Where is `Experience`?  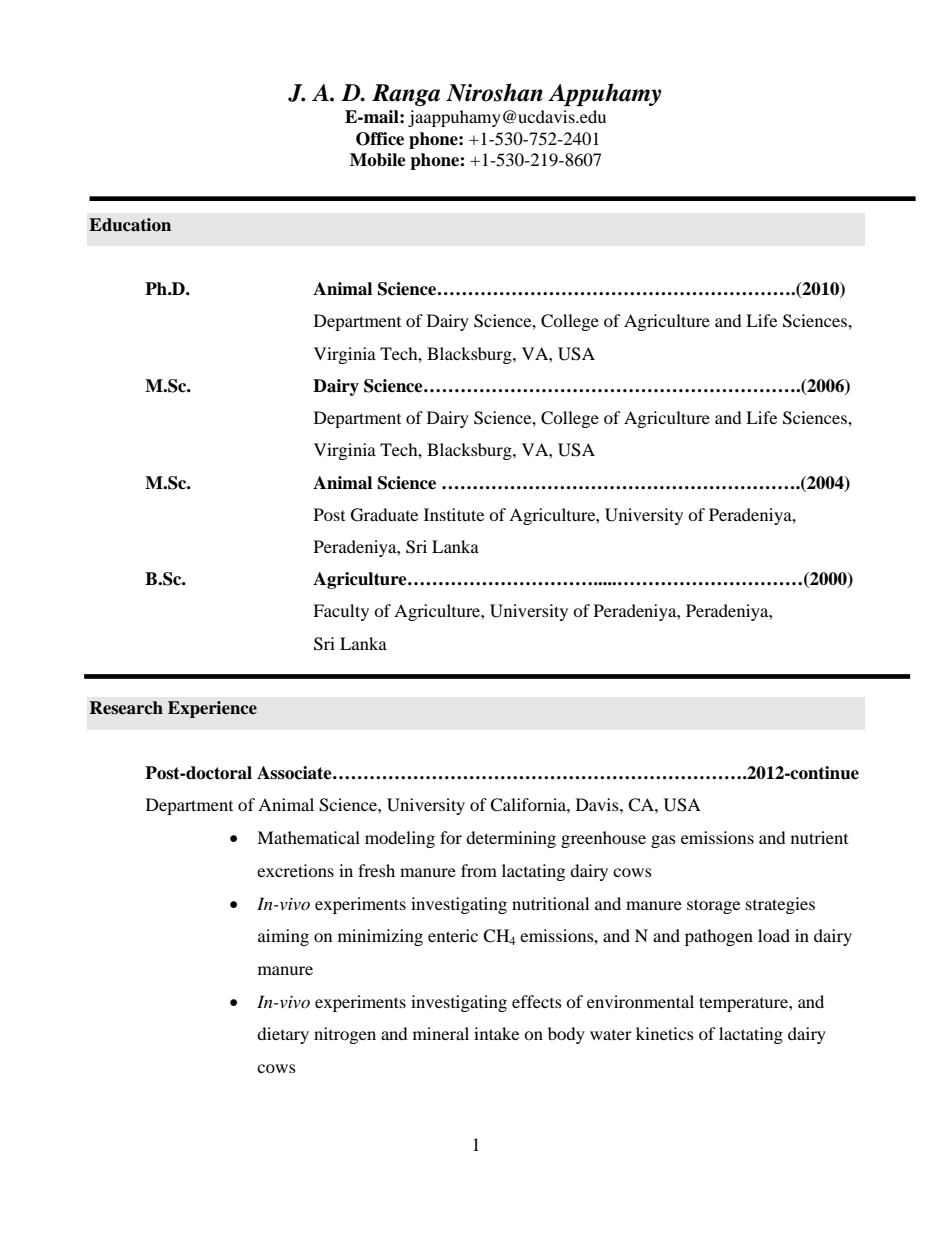
Experience is located at coordinates (212, 709).
